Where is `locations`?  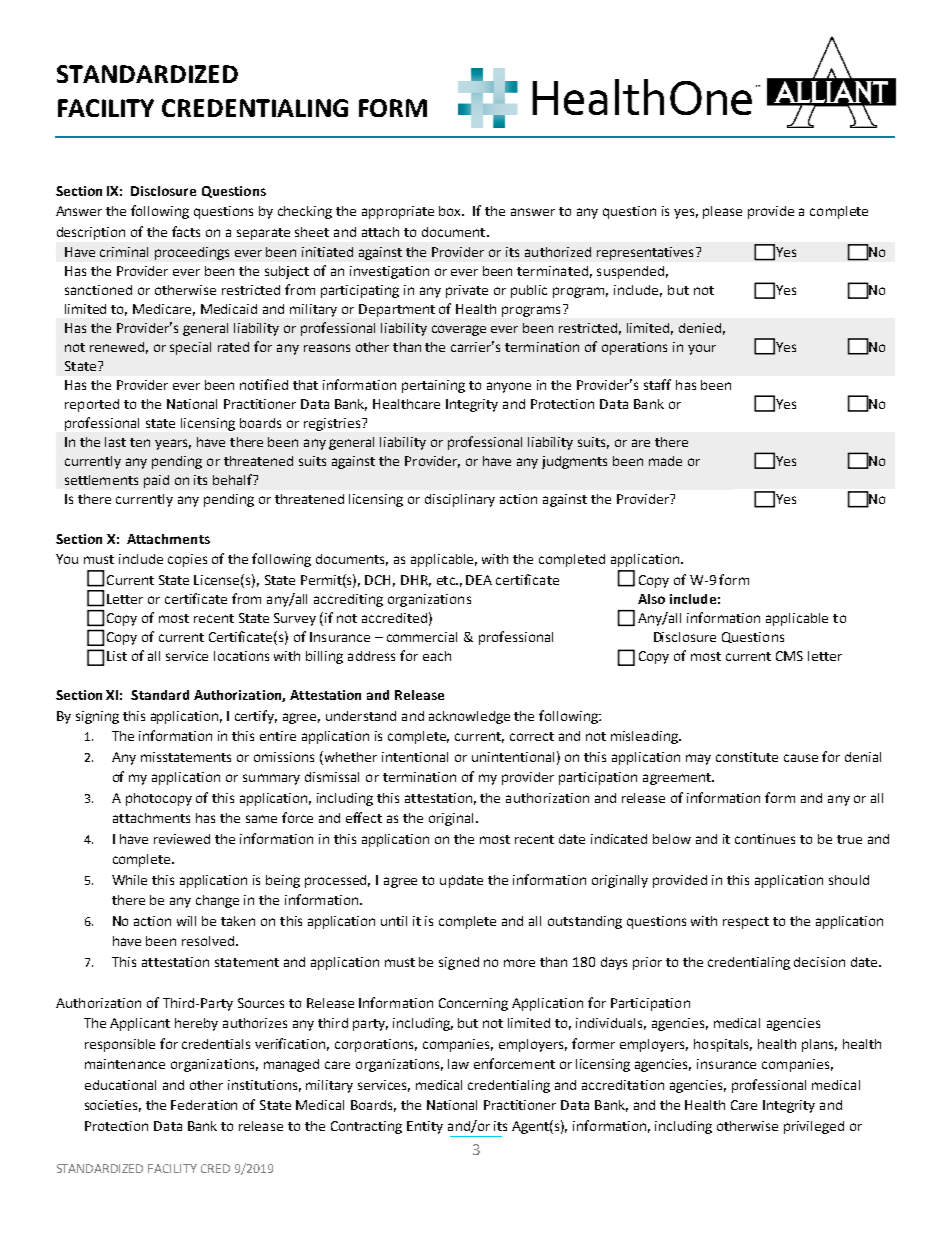 locations is located at coordinates (241, 656).
